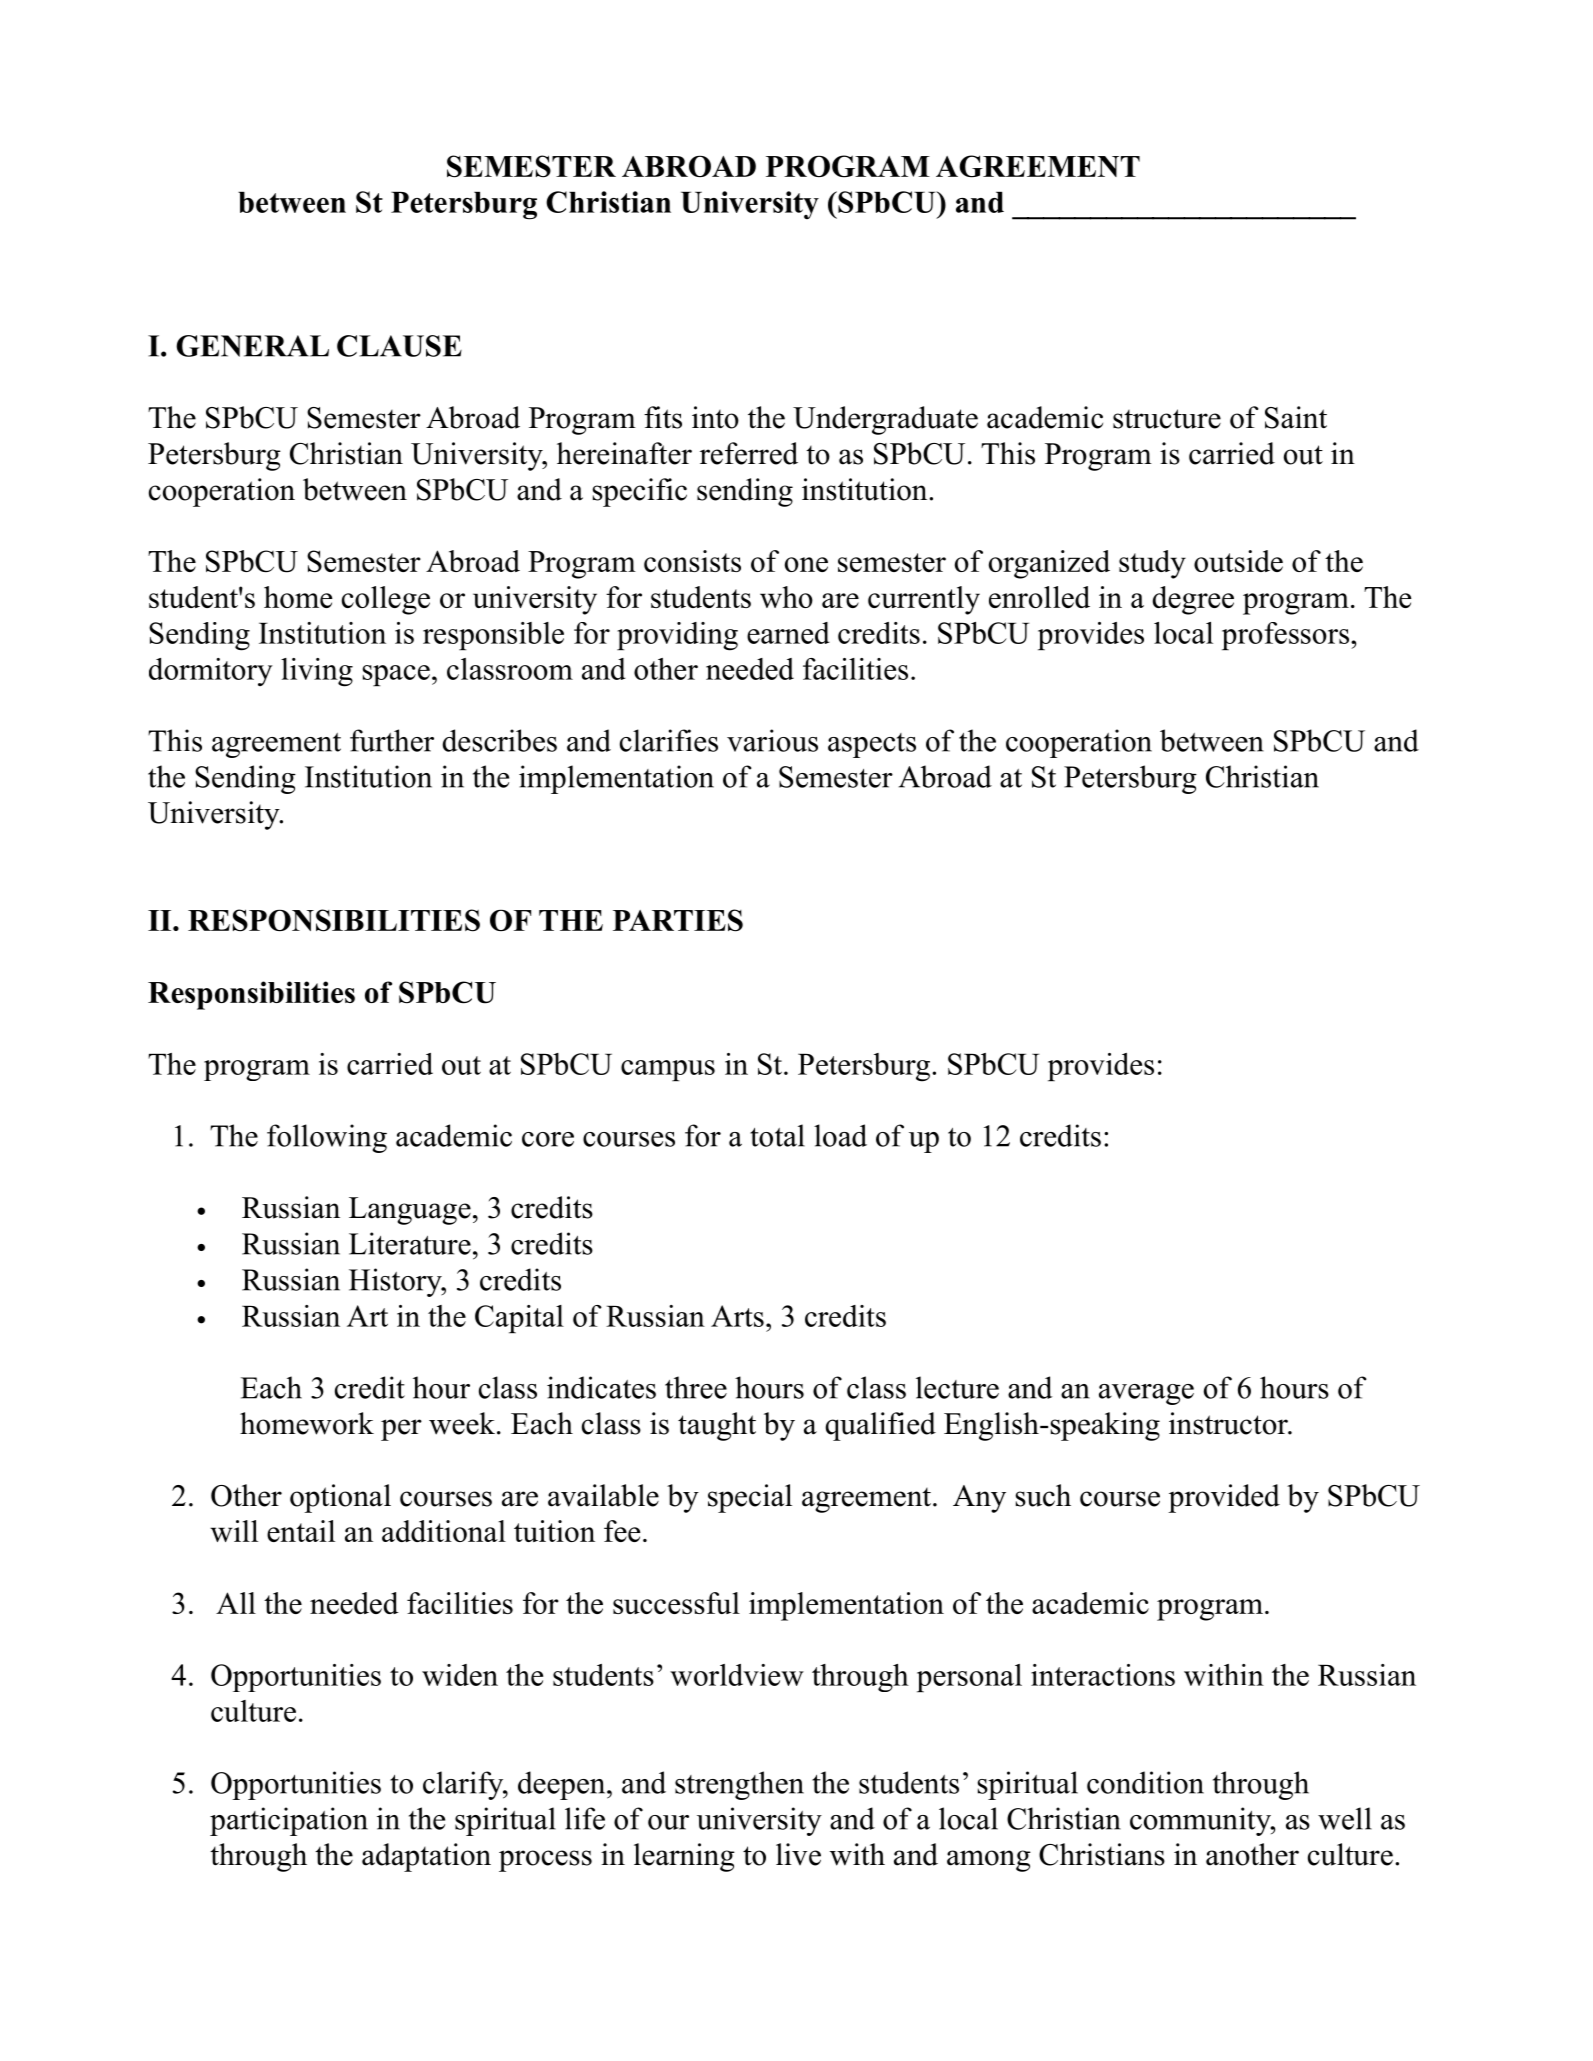 The image size is (1593, 2061). I want to click on total, so click(777, 1135).
